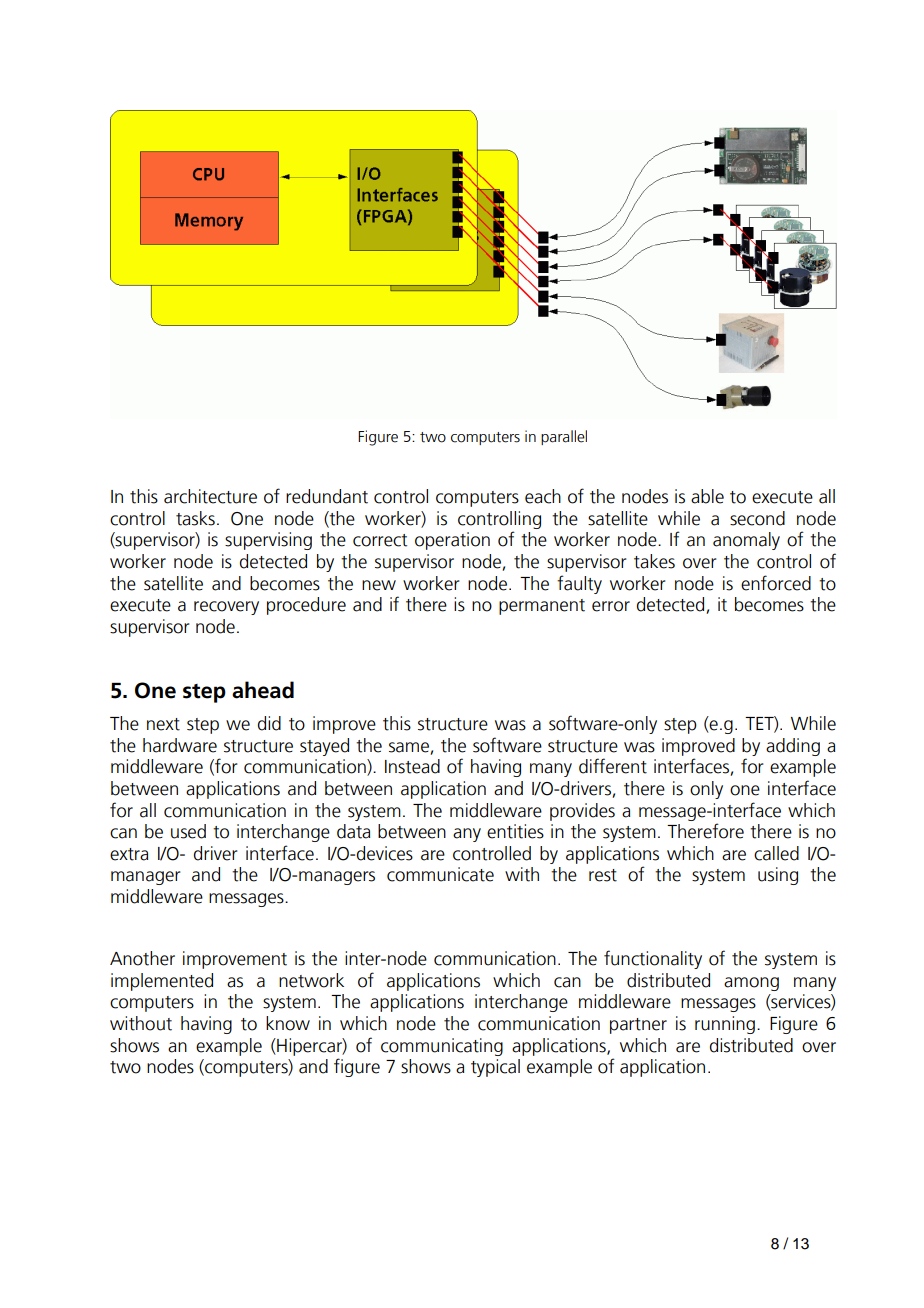  What do you see at coordinates (564, 437) in the document?
I see `parallel` at bounding box center [564, 437].
